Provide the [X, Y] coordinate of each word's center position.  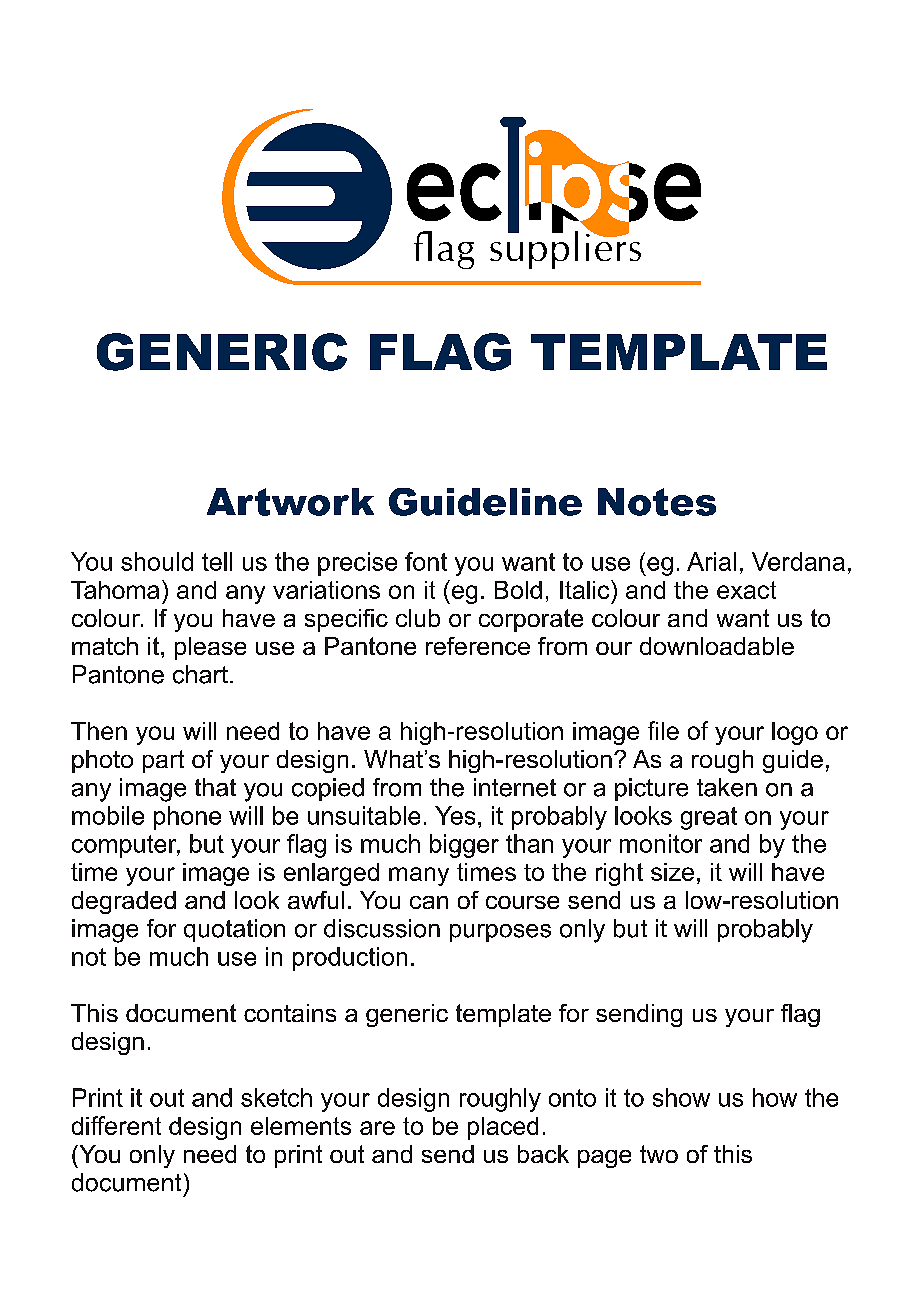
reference [478, 646]
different [116, 1125]
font [426, 561]
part [163, 761]
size [672, 872]
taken [727, 787]
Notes [657, 502]
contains [290, 1013]
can [429, 902]
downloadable [717, 646]
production [350, 959]
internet [515, 787]
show [681, 1097]
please [210, 648]
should [157, 561]
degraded [124, 902]
